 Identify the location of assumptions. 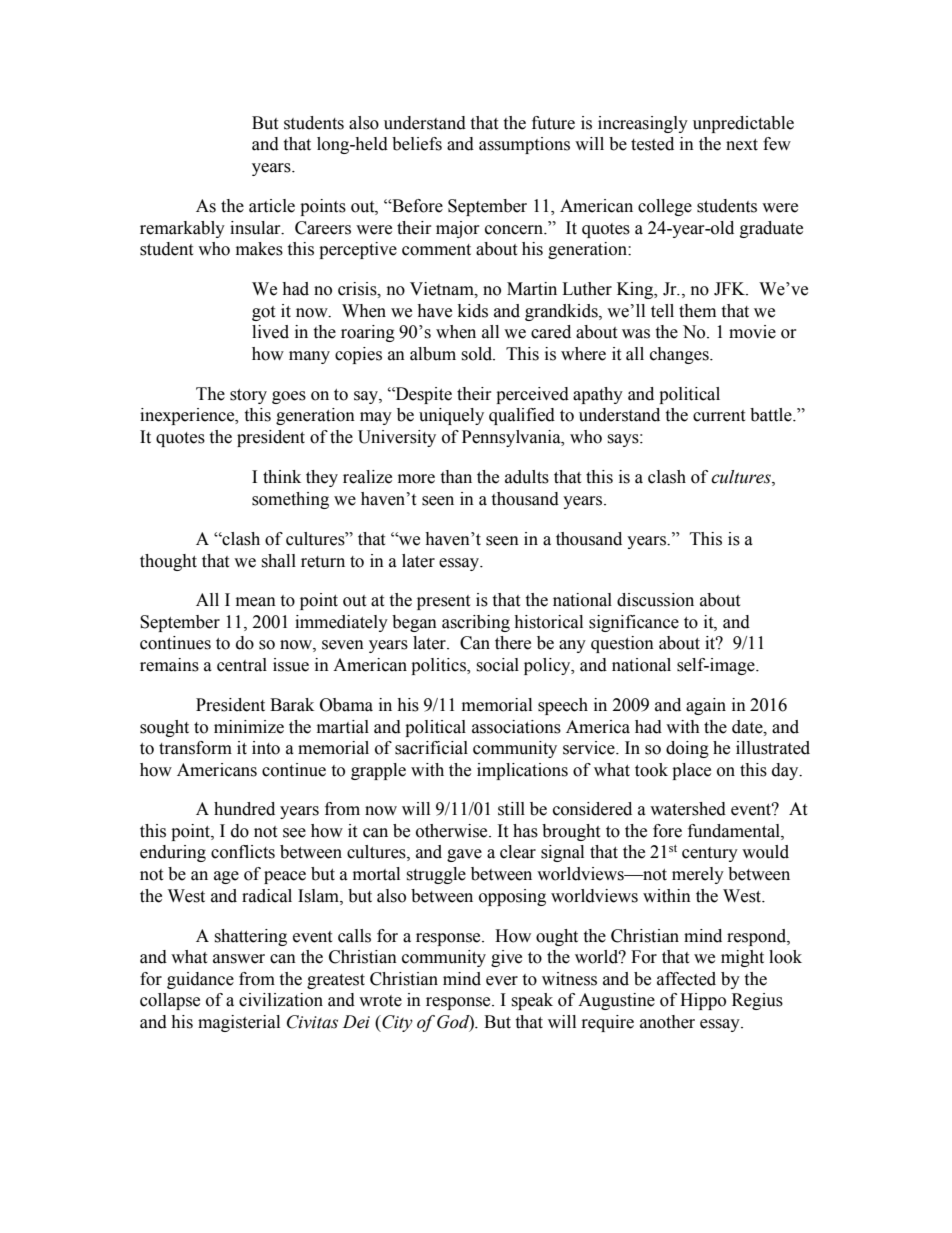
(524, 145).
